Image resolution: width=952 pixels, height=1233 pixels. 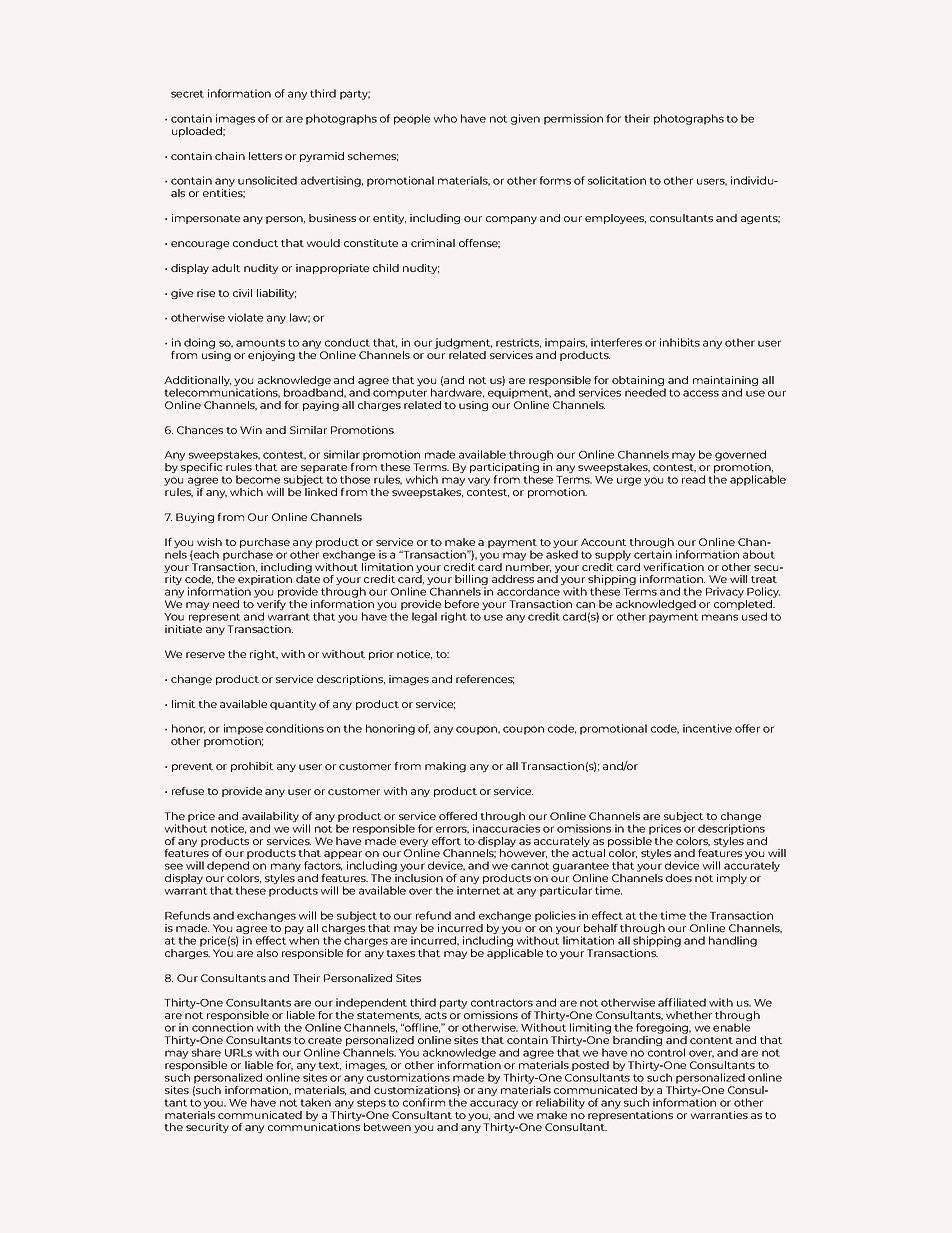 What do you see at coordinates (720, 617) in the screenshot?
I see `means` at bounding box center [720, 617].
